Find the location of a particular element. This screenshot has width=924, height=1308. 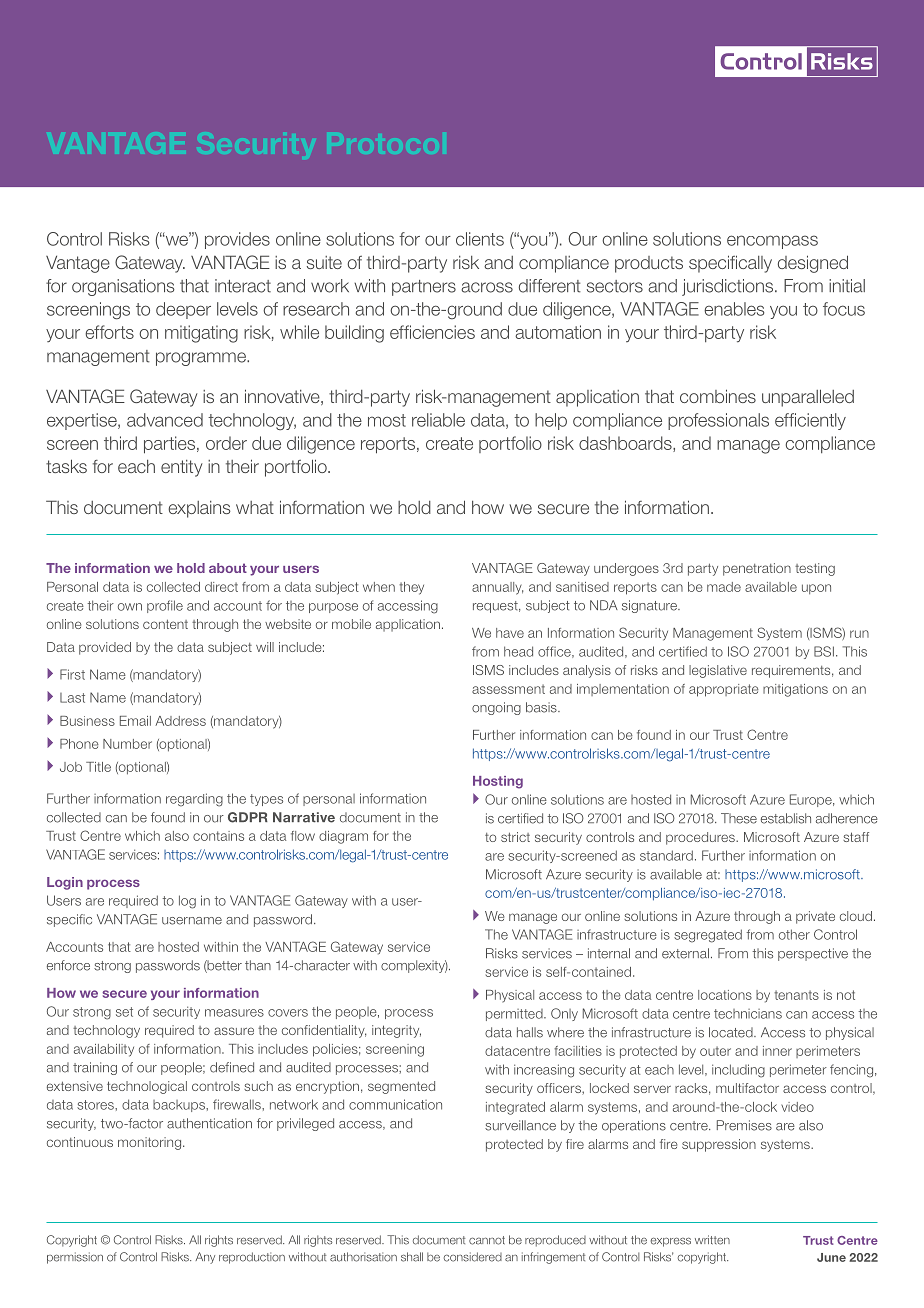

encompass is located at coordinates (772, 242).
